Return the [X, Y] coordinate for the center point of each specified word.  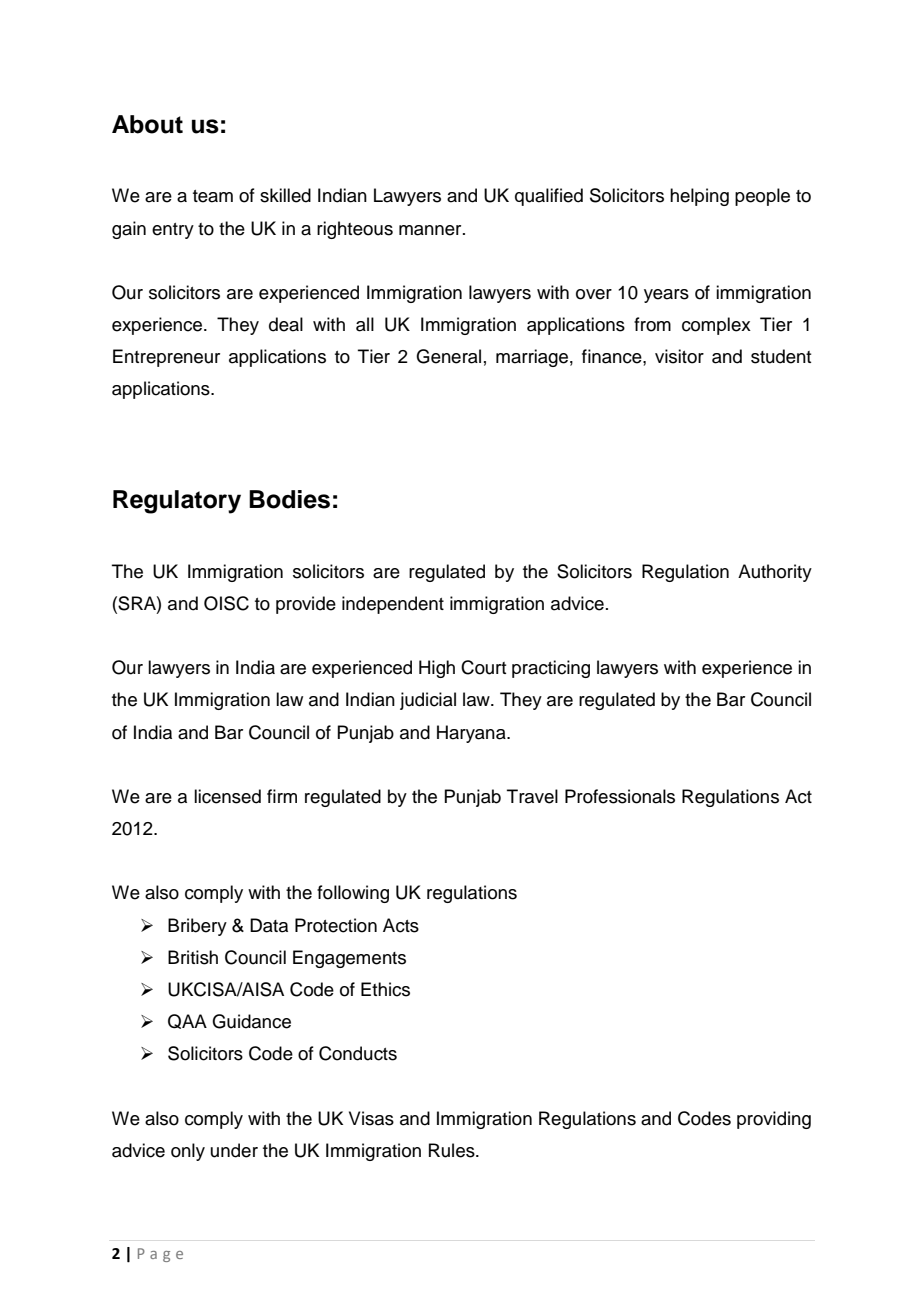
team [213, 196]
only [188, 1152]
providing [774, 1120]
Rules [453, 1150]
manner [431, 230]
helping [699, 197]
